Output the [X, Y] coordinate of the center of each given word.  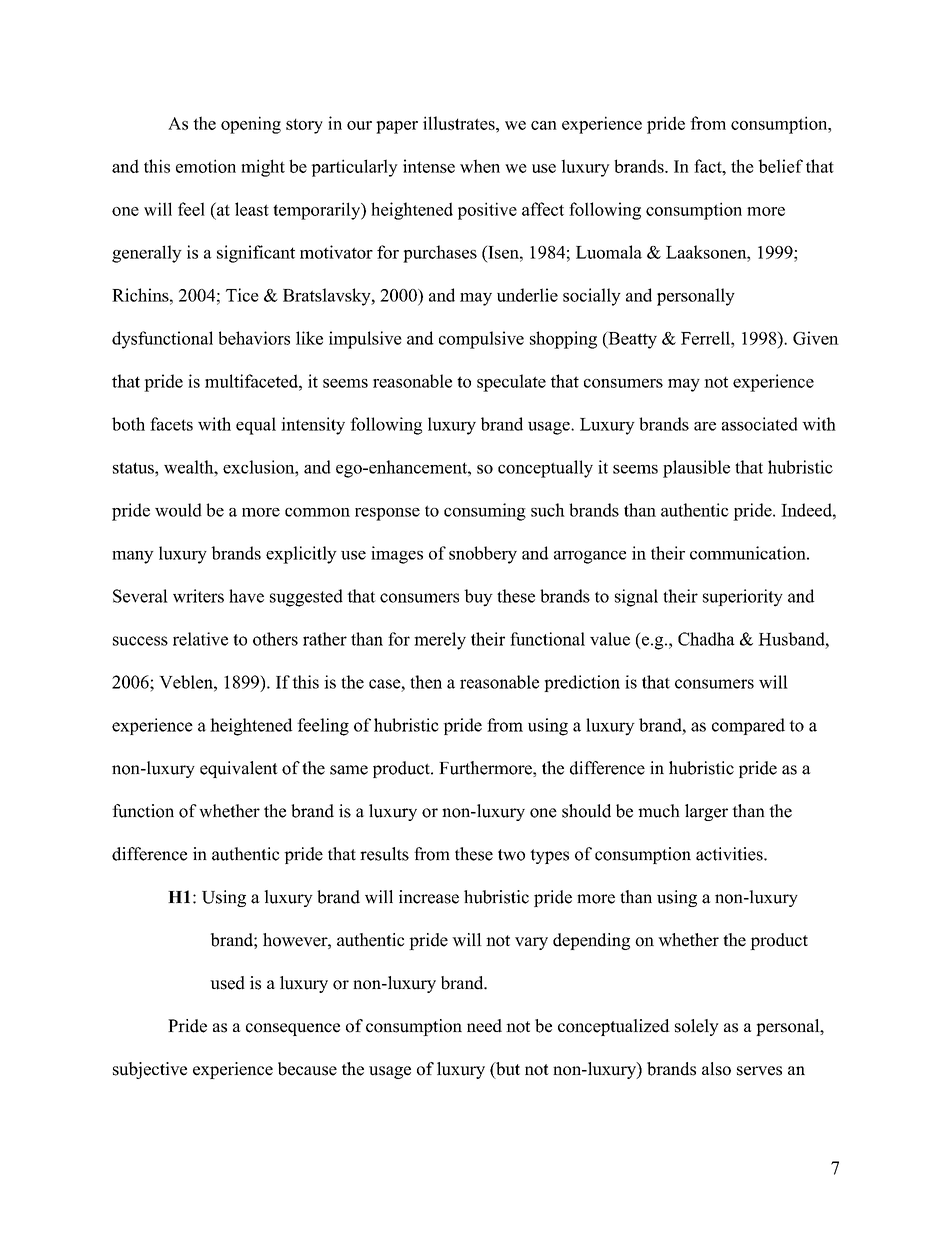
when [480, 166]
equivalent [239, 769]
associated [760, 424]
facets [171, 424]
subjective [150, 1070]
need [484, 1026]
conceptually [545, 469]
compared [748, 726]
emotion [206, 166]
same [349, 770]
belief [780, 166]
